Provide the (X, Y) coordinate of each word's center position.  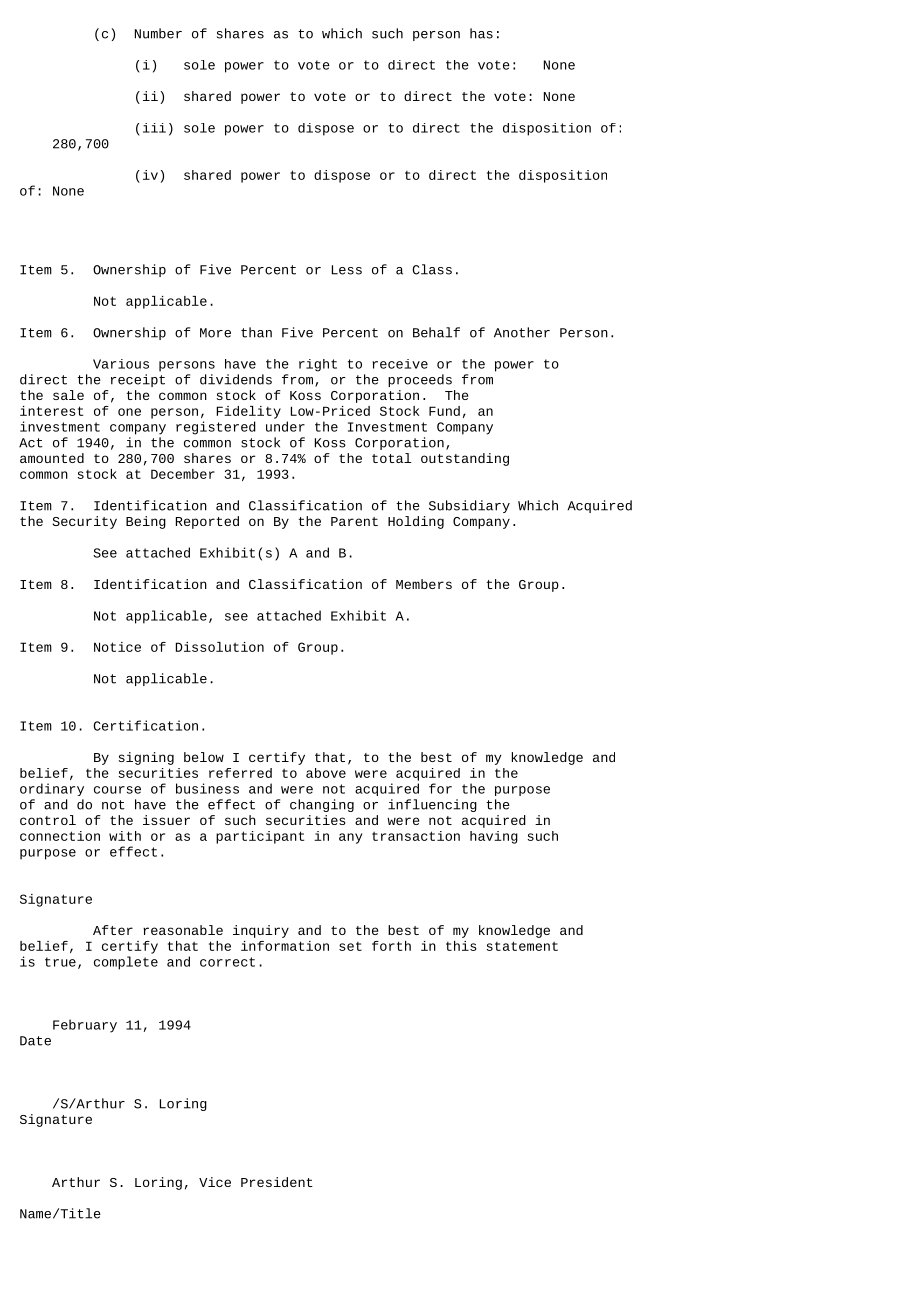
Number (158, 33)
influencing (432, 805)
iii (154, 128)
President (277, 1182)
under (285, 426)
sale (68, 395)
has (481, 33)
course (117, 790)
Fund (444, 411)
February (85, 1026)
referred (240, 773)
